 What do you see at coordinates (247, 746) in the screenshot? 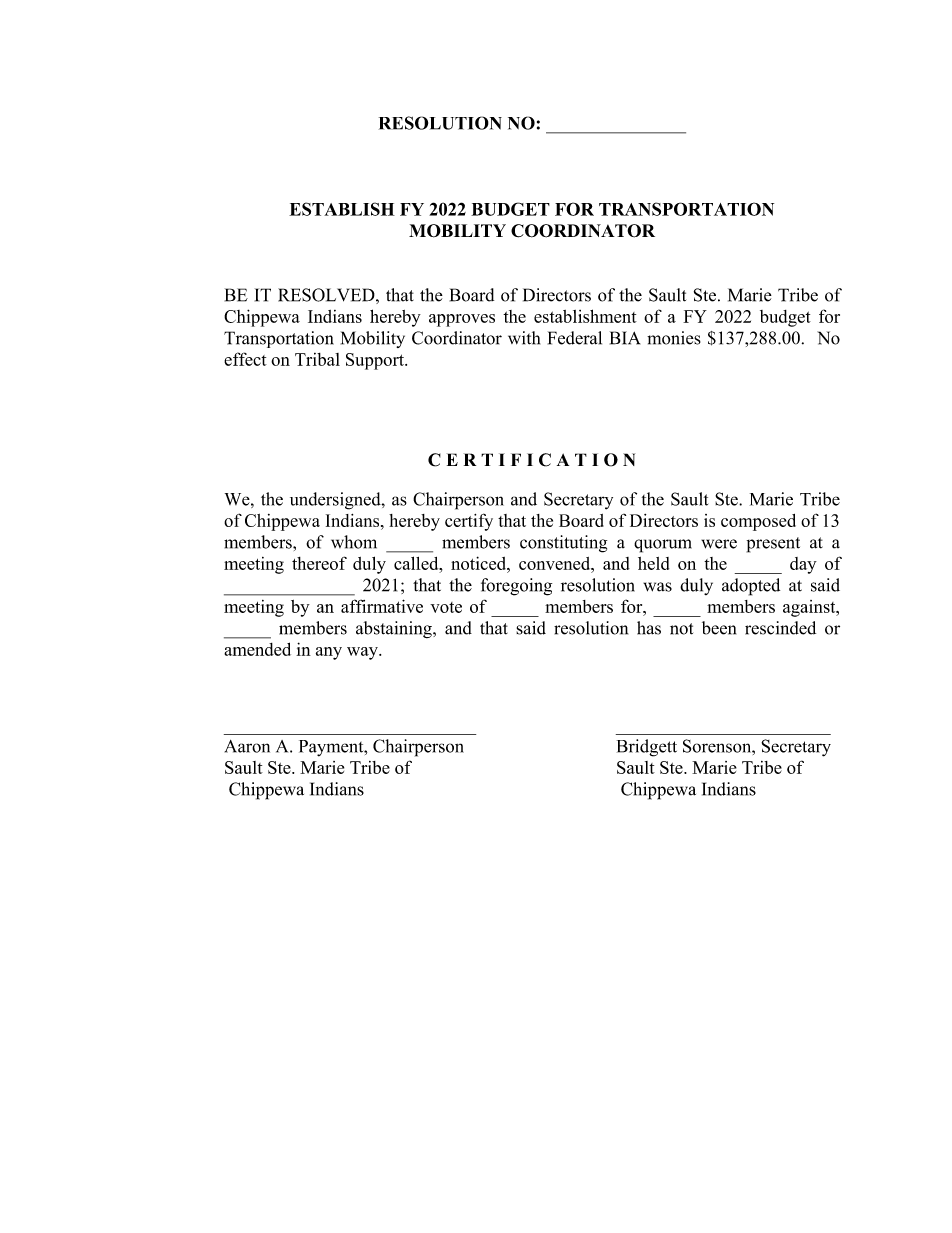
I see `Aaron` at bounding box center [247, 746].
